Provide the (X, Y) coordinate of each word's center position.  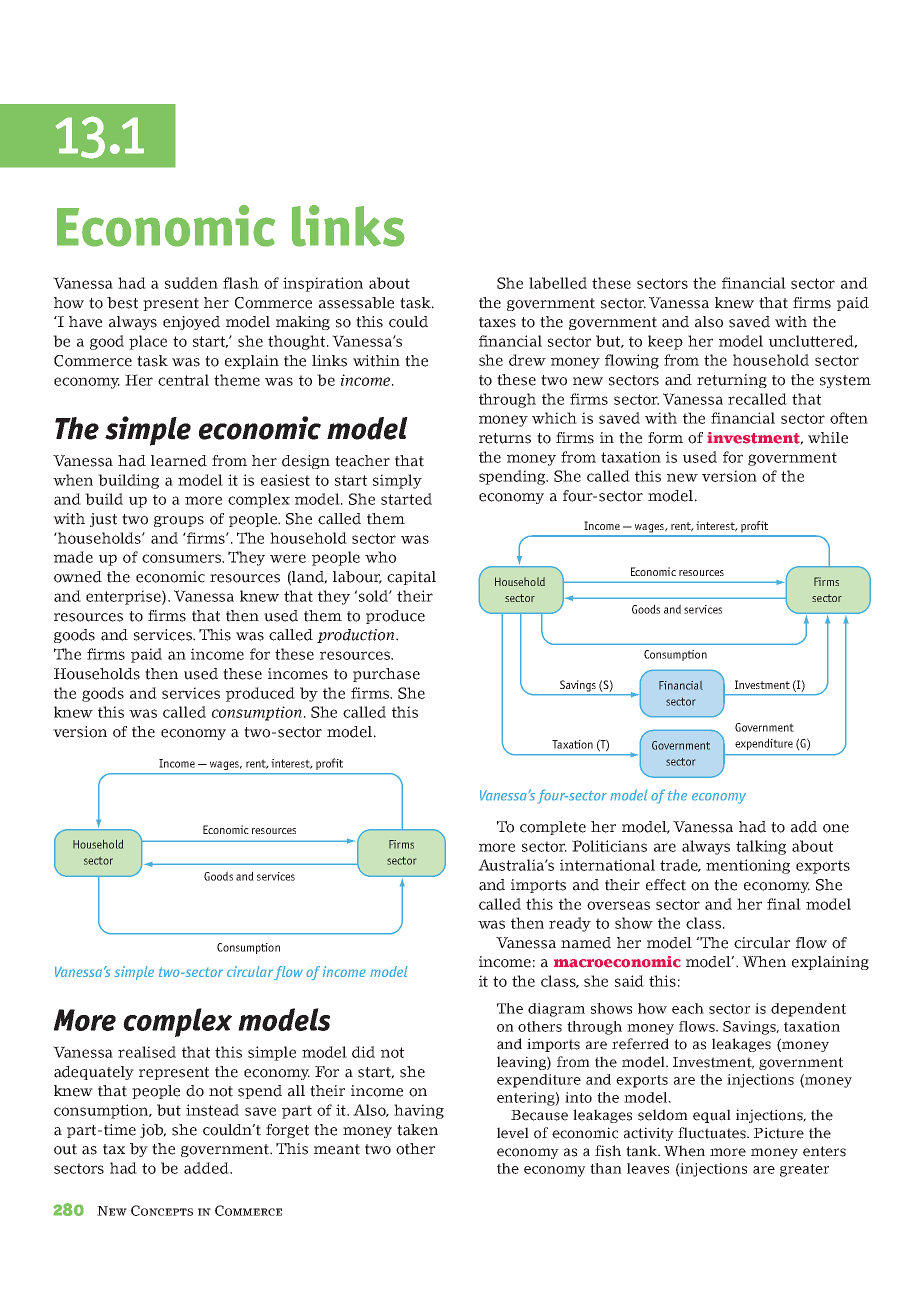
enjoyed (191, 323)
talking (761, 847)
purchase (386, 675)
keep (665, 342)
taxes (497, 322)
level (513, 1133)
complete (553, 828)
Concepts (162, 1210)
